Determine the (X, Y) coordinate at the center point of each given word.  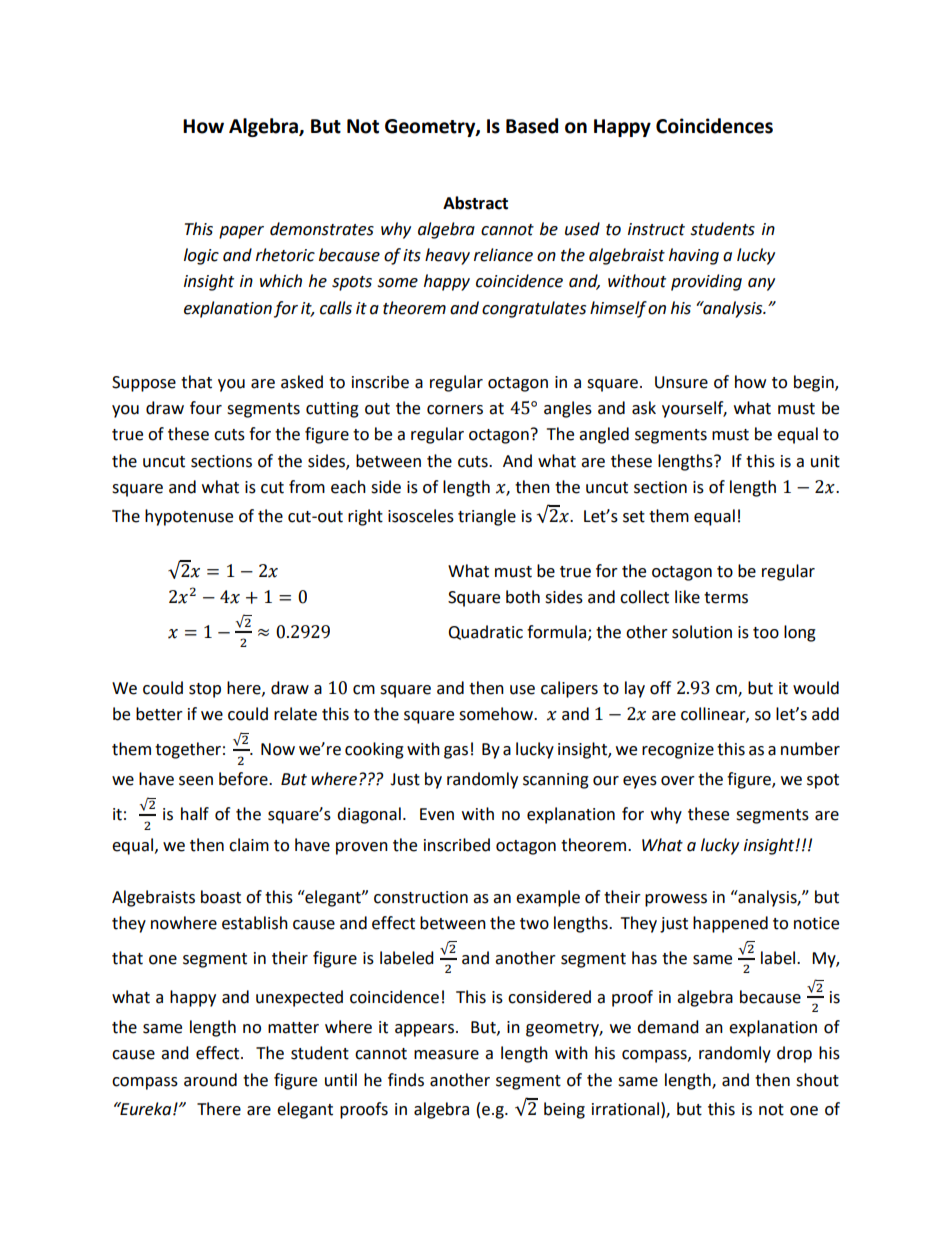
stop (205, 690)
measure (446, 1055)
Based (532, 126)
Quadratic (485, 632)
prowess (676, 900)
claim (249, 845)
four (206, 408)
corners (455, 410)
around (210, 1080)
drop (794, 1054)
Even (437, 814)
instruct (656, 229)
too (766, 633)
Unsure (681, 382)
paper (241, 232)
